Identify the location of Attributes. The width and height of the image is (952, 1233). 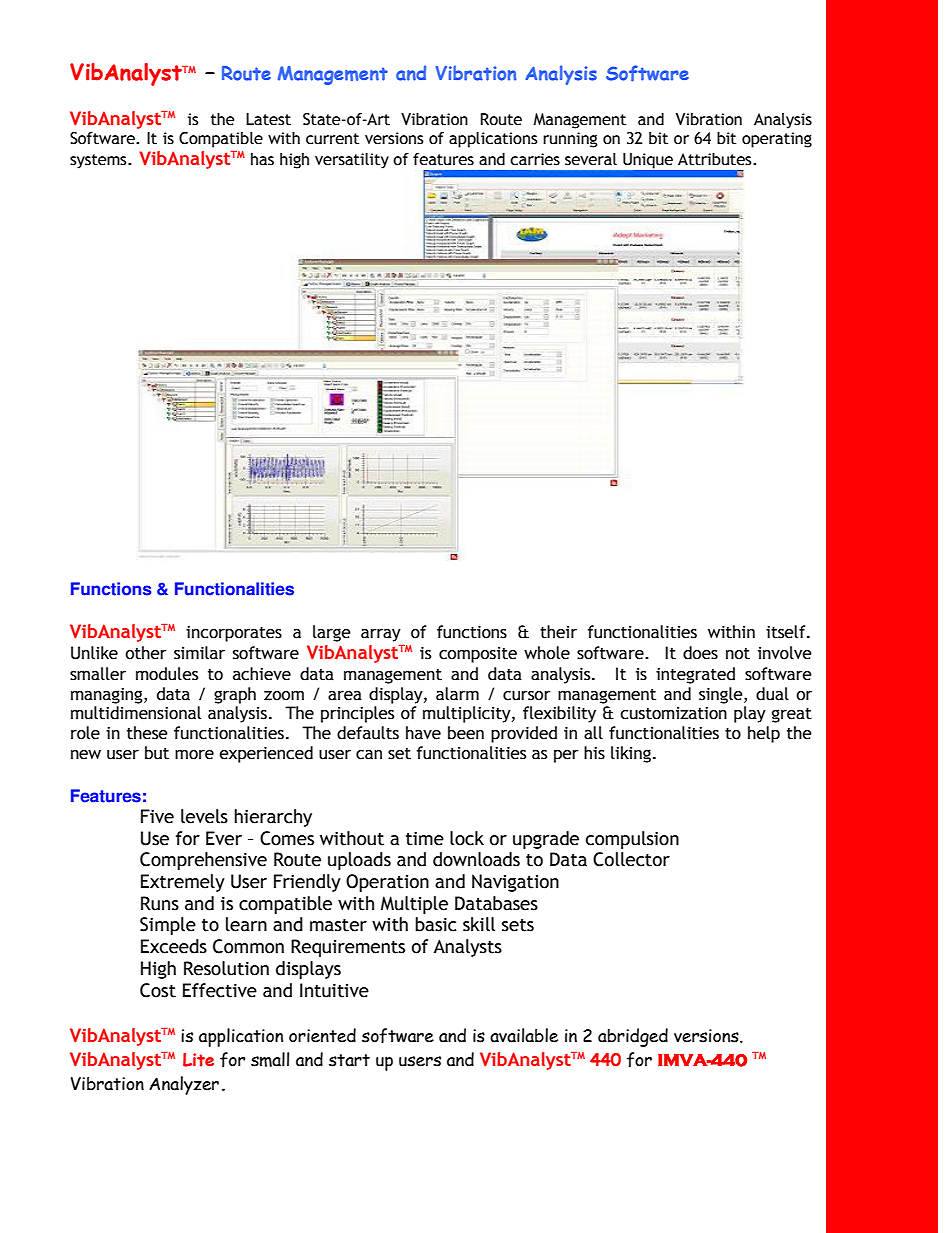
(716, 159).
